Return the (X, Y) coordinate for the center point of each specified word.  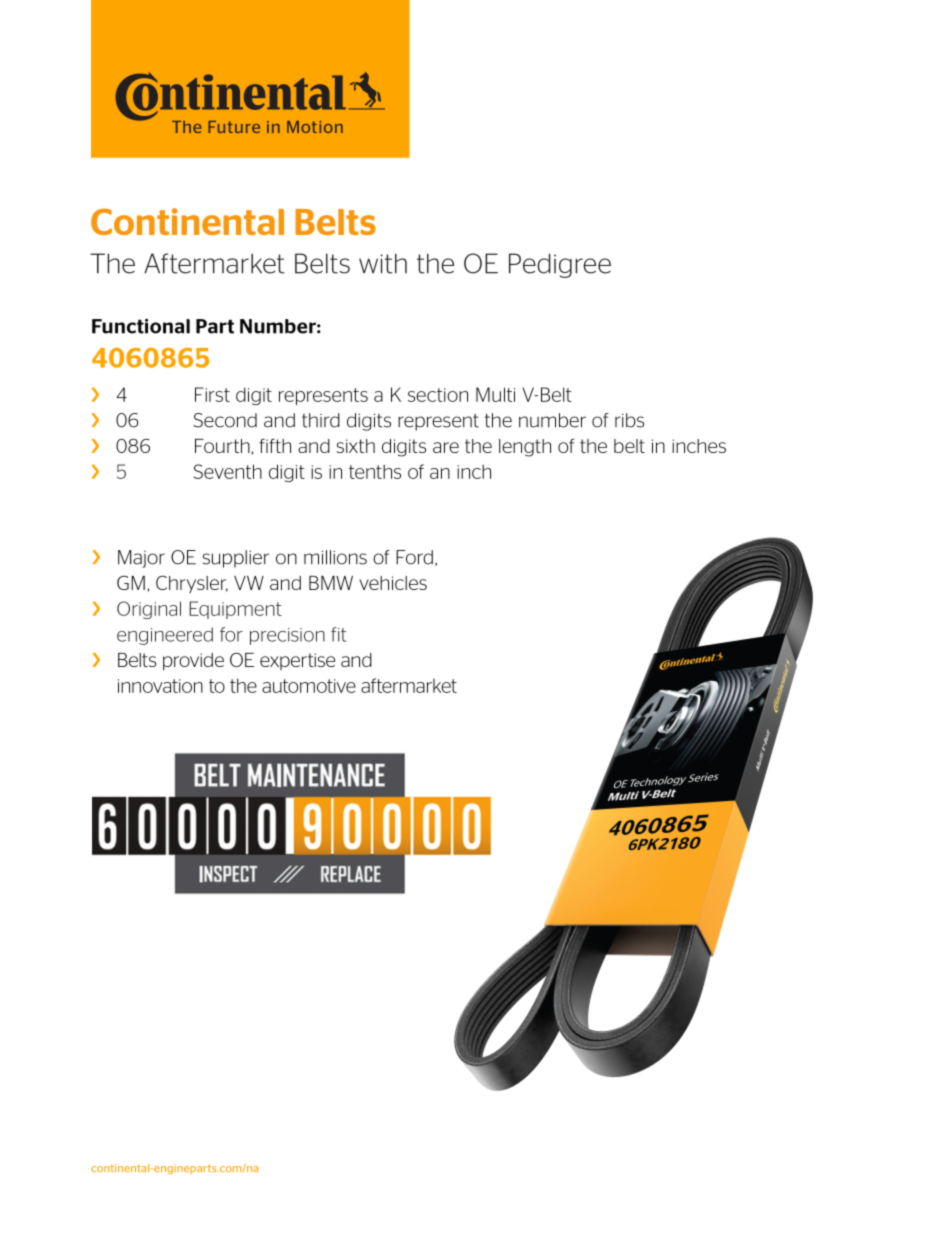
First (212, 394)
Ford (414, 557)
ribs (629, 420)
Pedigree (560, 265)
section (438, 395)
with (383, 263)
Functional (141, 326)
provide (193, 662)
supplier (236, 559)
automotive (309, 686)
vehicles (393, 583)
